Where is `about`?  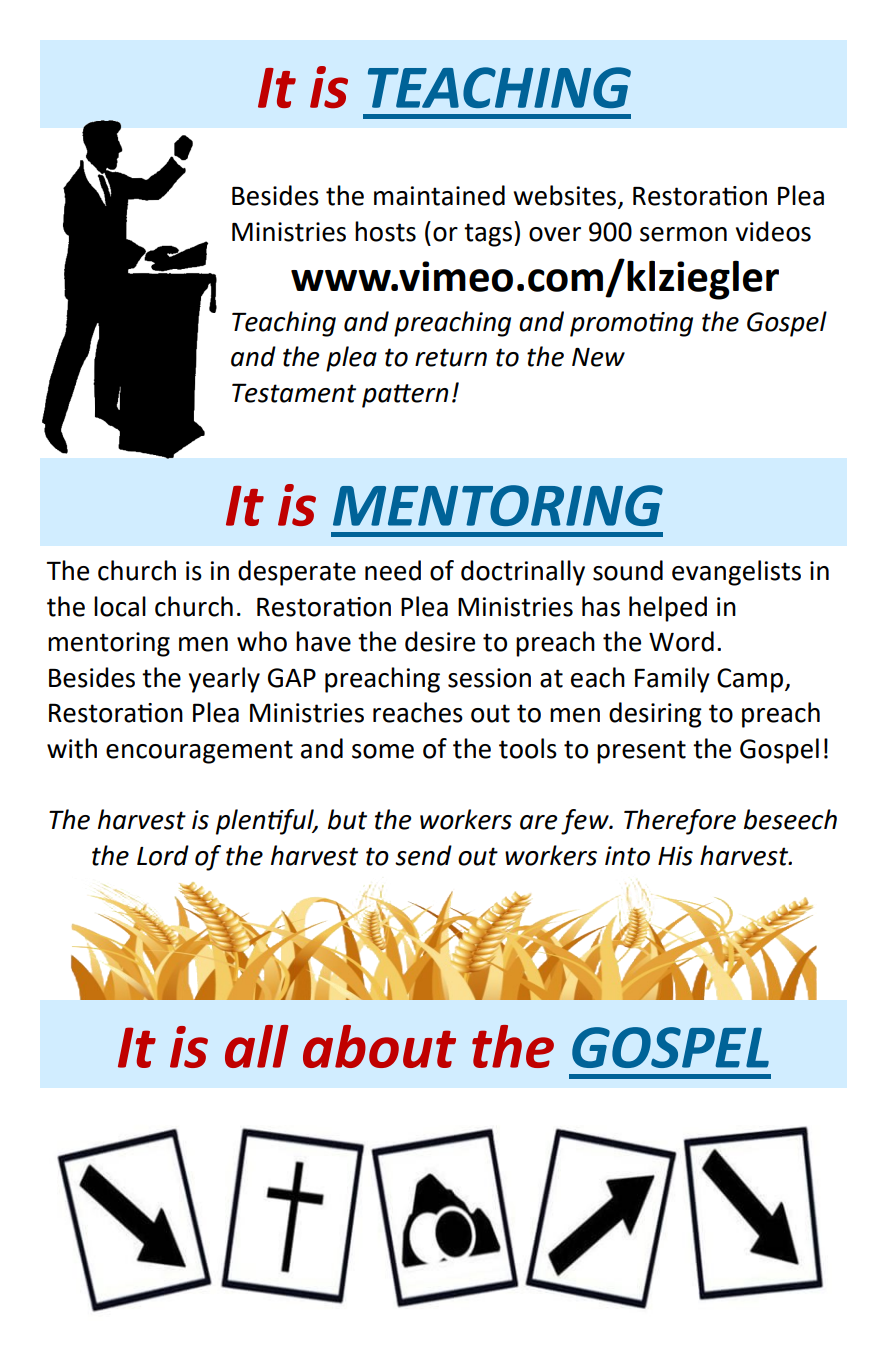 about is located at coordinates (379, 1046).
